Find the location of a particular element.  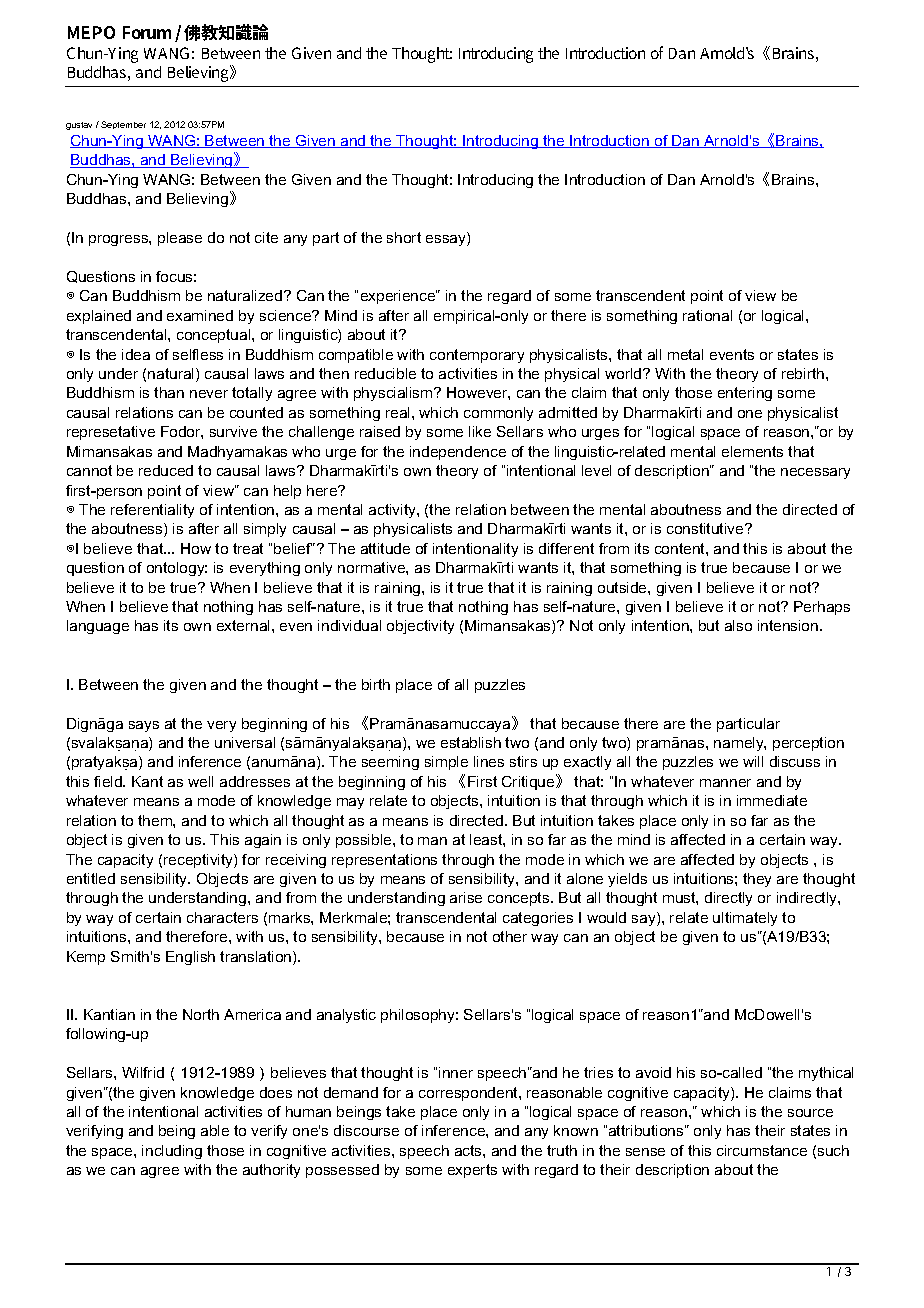

including is located at coordinates (172, 1152).
